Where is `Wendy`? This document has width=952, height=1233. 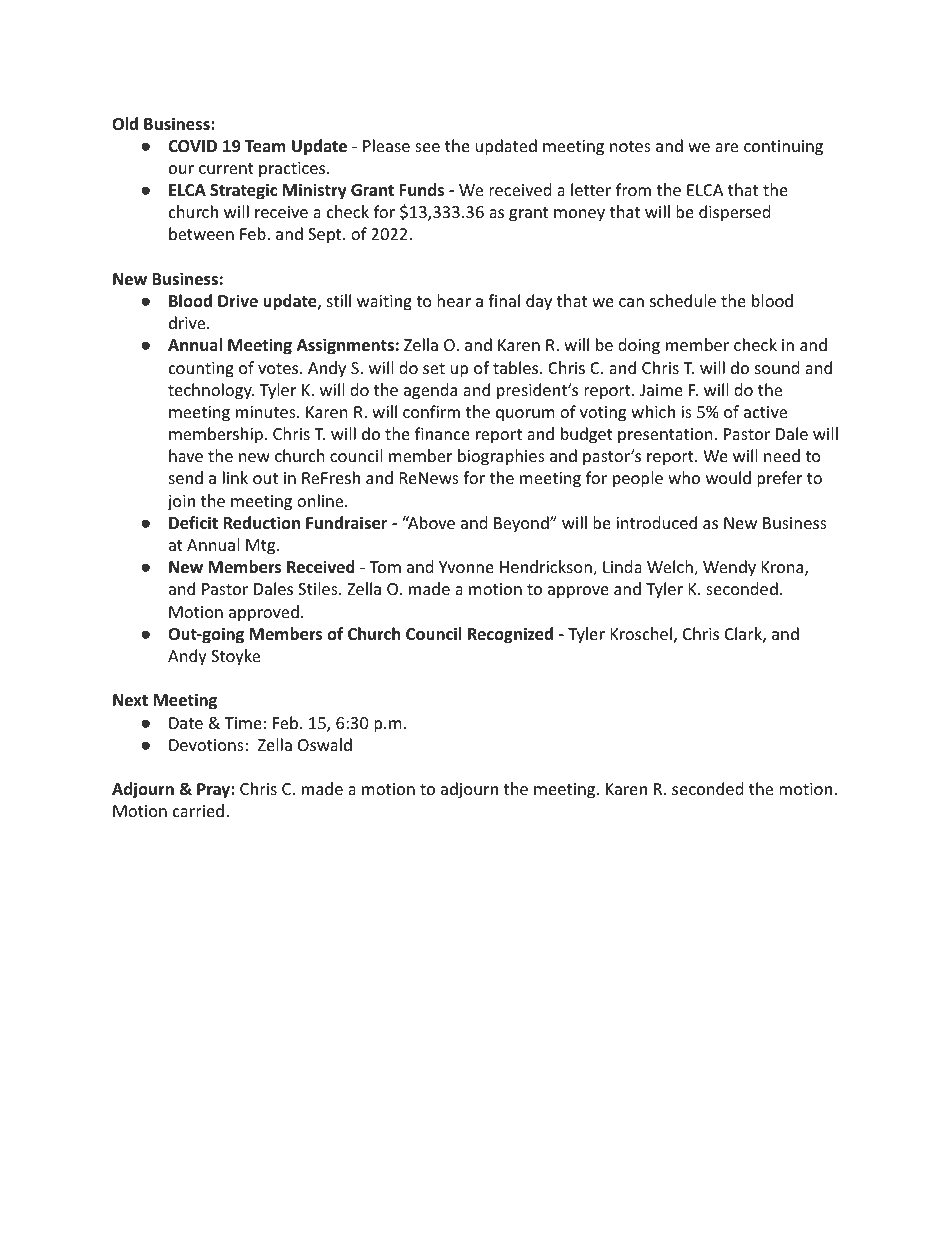
Wendy is located at coordinates (729, 568).
